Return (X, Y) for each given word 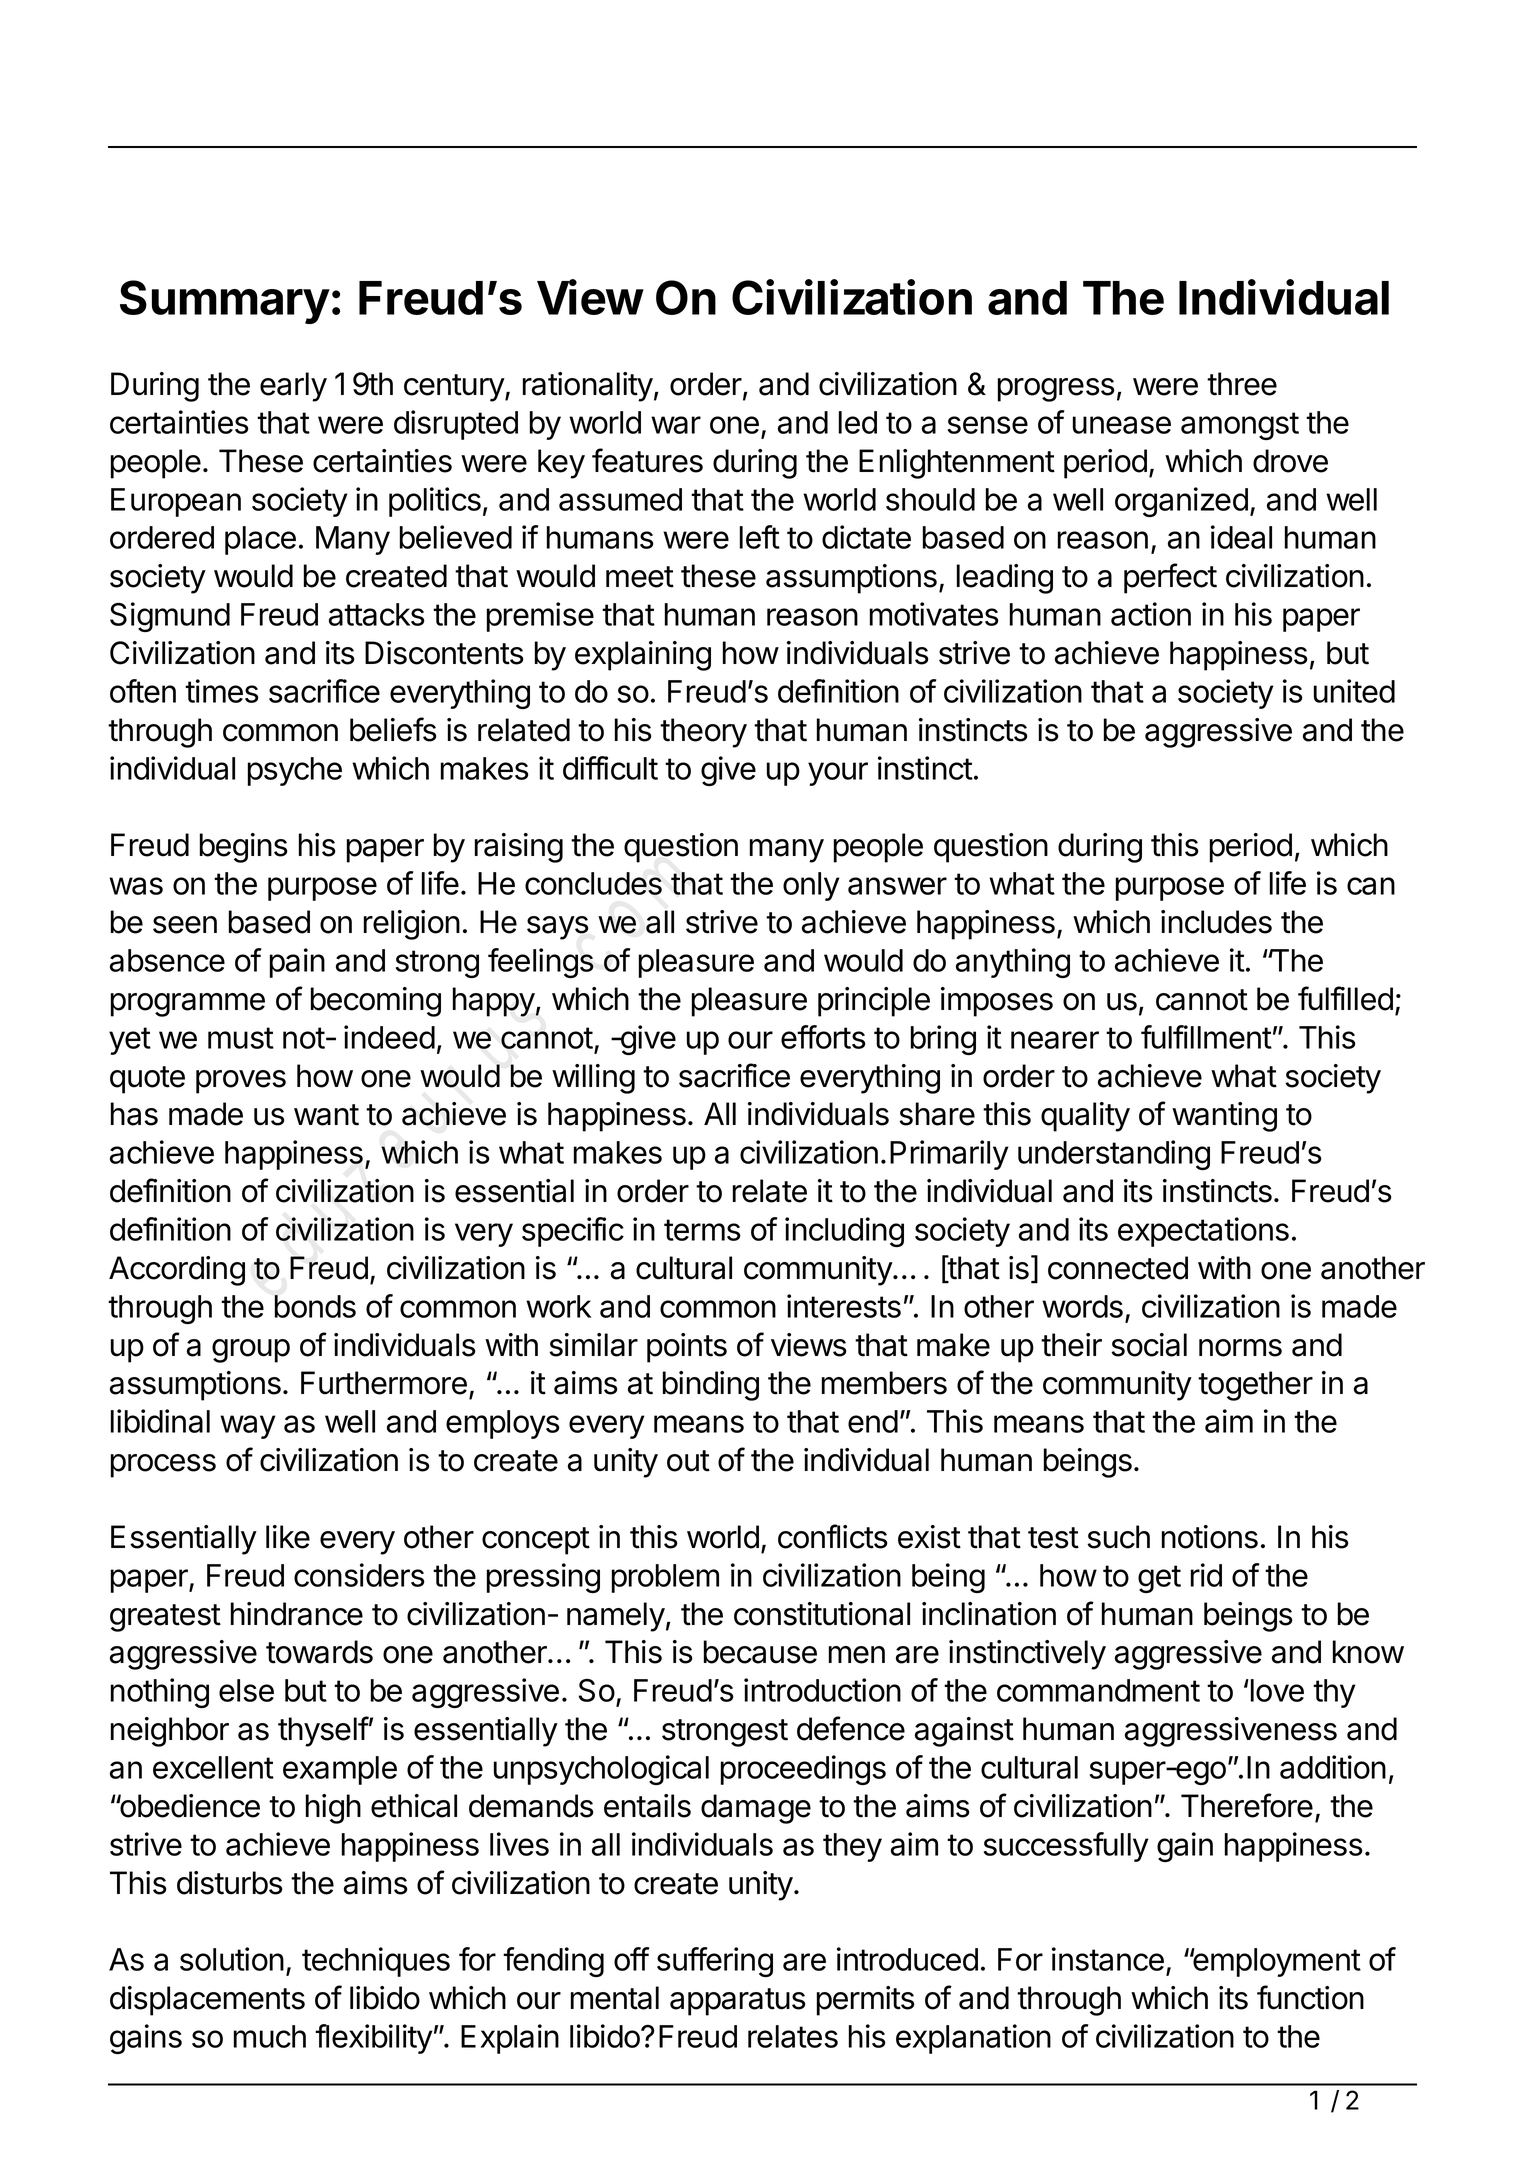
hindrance (297, 1614)
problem (665, 1578)
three (1242, 384)
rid (1206, 1575)
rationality (588, 387)
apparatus (738, 2002)
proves (241, 1082)
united (1354, 691)
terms (702, 1230)
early (293, 387)
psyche (295, 771)
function (1310, 1997)
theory (703, 733)
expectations (1203, 1232)
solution (232, 1959)
